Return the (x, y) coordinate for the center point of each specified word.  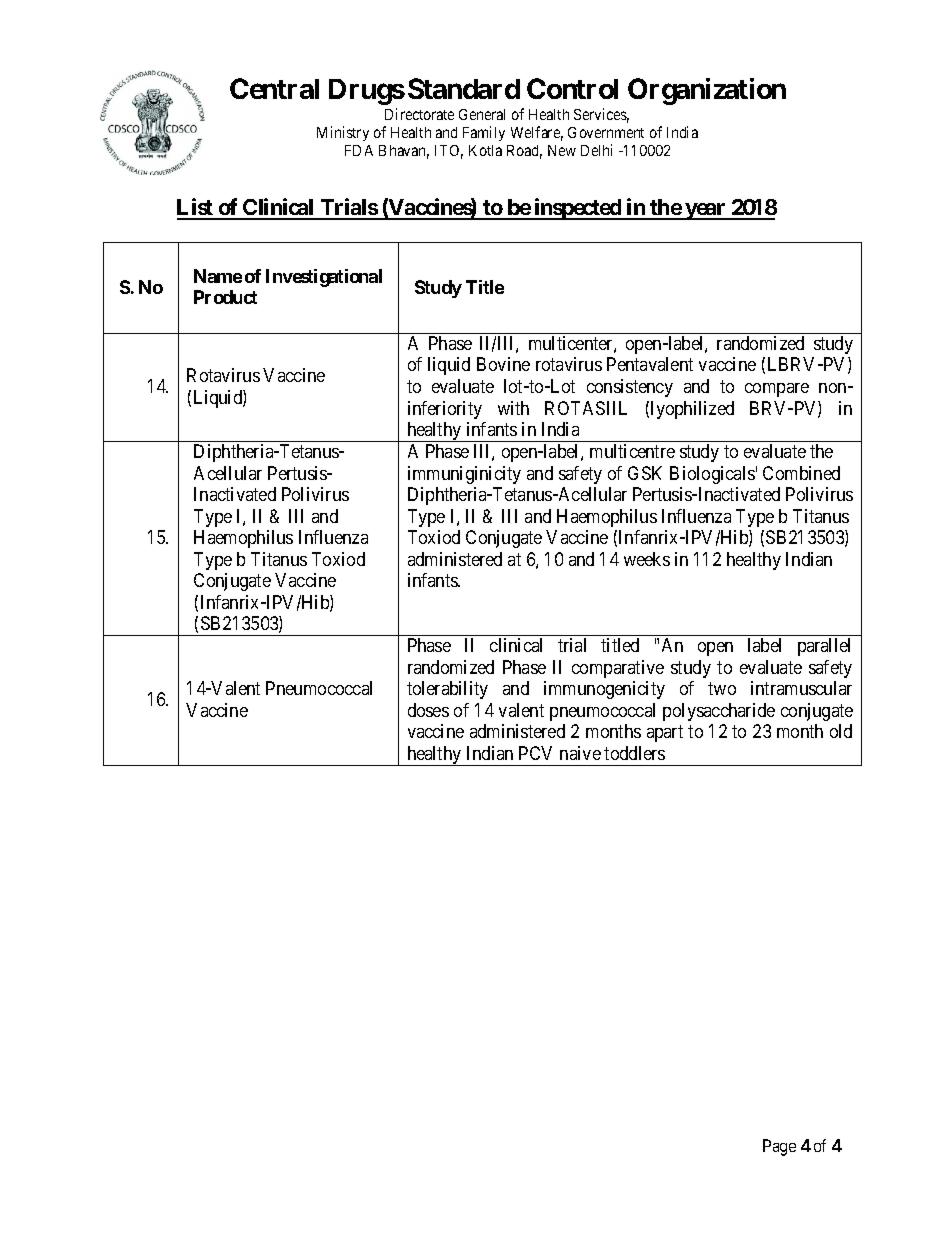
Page (779, 1147)
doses (428, 710)
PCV (535, 753)
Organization (707, 91)
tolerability (447, 690)
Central (274, 88)
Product (225, 297)
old (841, 731)
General (482, 114)
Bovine (503, 364)
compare (777, 390)
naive (580, 753)
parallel (824, 647)
